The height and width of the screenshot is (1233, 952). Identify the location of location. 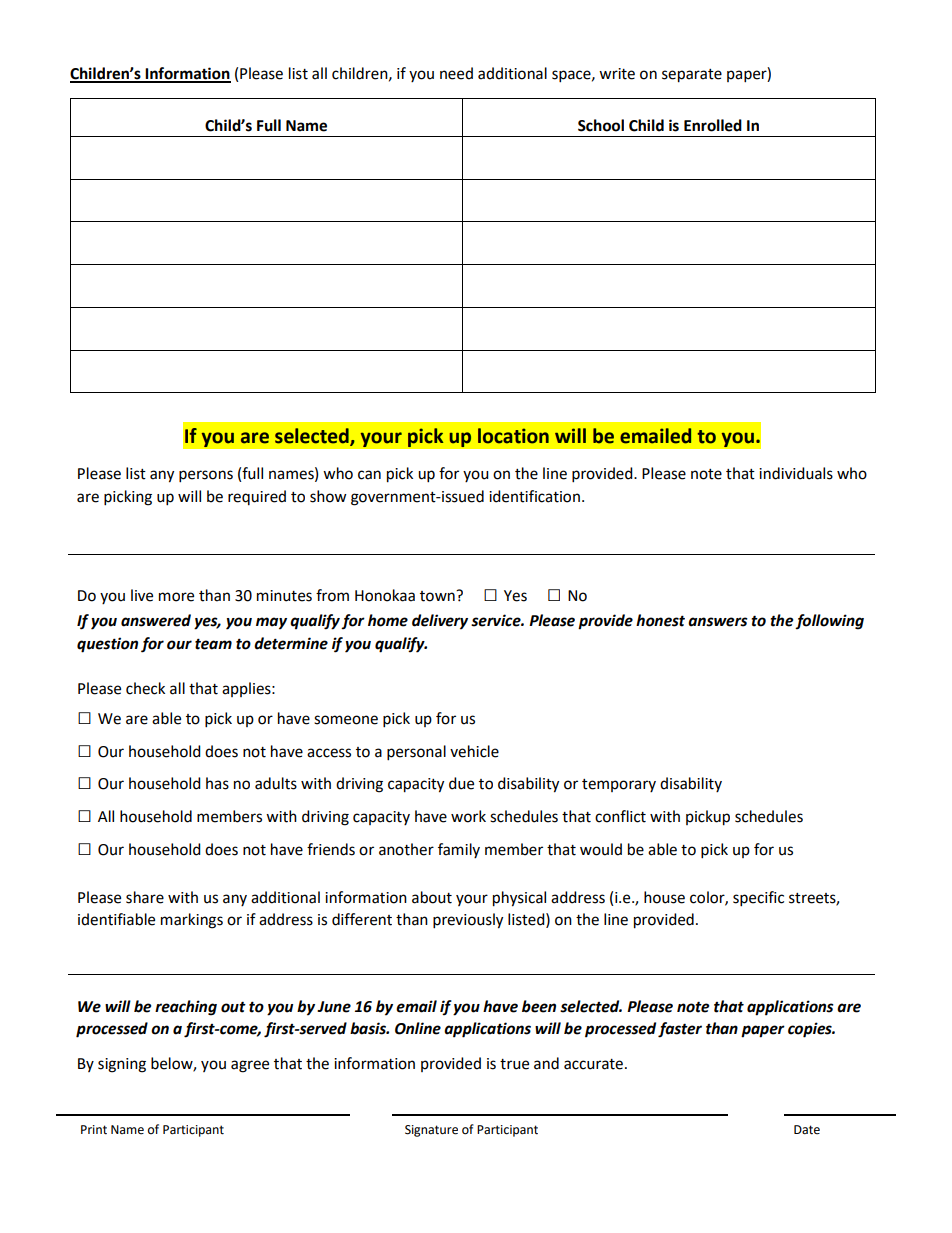
(513, 436).
